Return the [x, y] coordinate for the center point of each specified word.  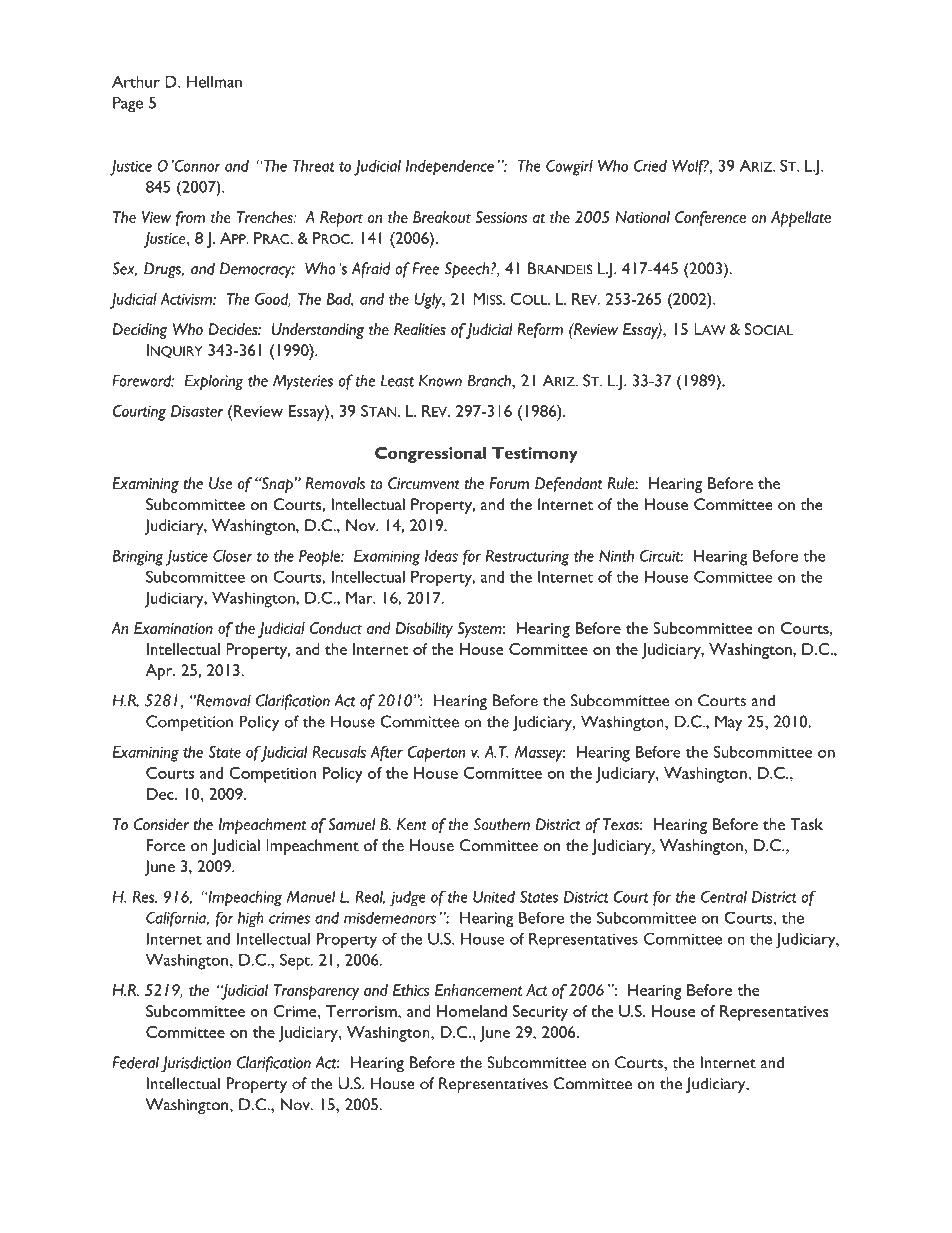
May [728, 723]
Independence [450, 168]
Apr [160, 672]
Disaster [197, 411]
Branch [490, 380]
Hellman [214, 81]
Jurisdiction [196, 1064]
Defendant [568, 485]
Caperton [436, 754]
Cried [650, 165]
